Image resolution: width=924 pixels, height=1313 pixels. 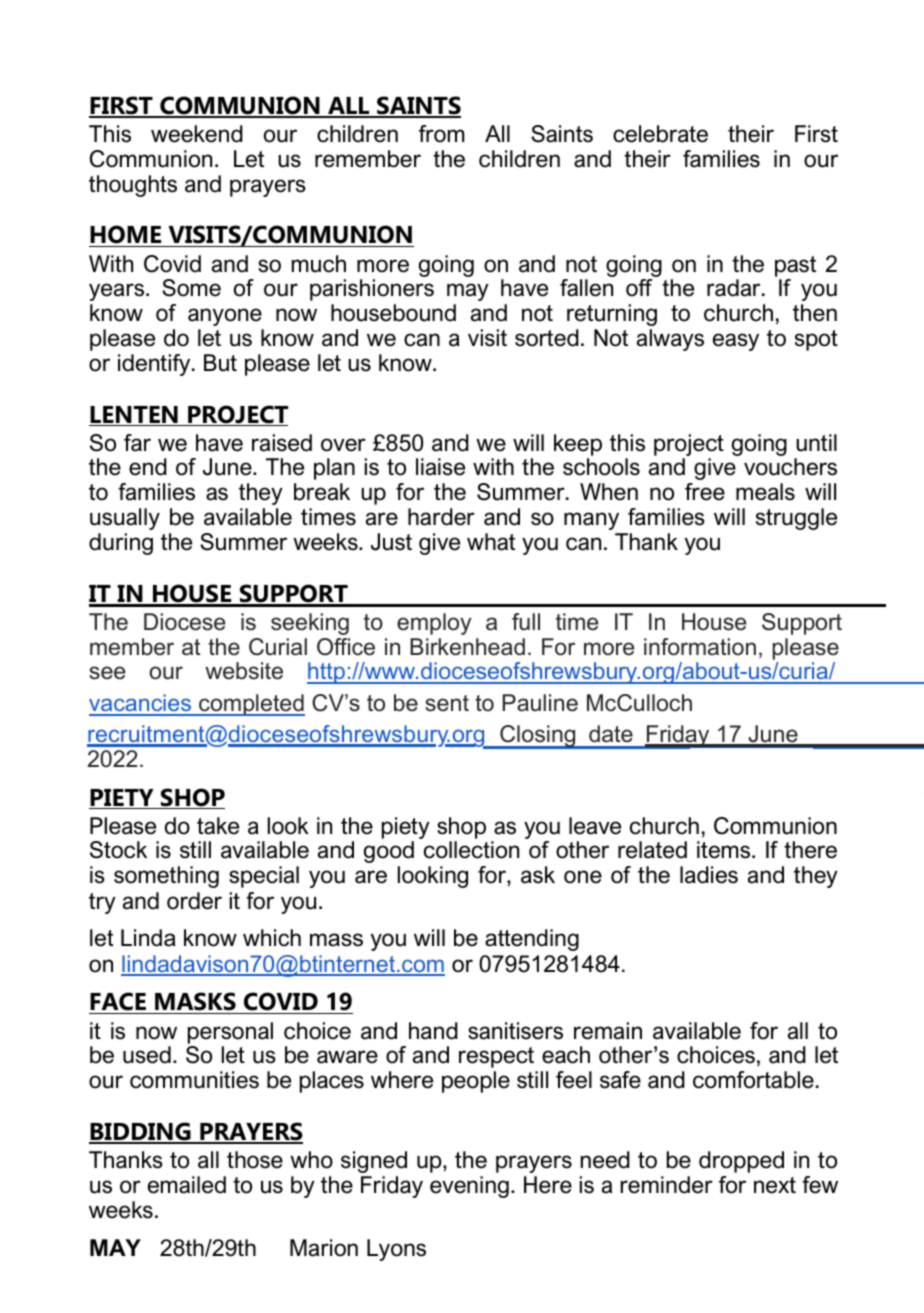 What do you see at coordinates (187, 1185) in the document?
I see `emailed` at bounding box center [187, 1185].
